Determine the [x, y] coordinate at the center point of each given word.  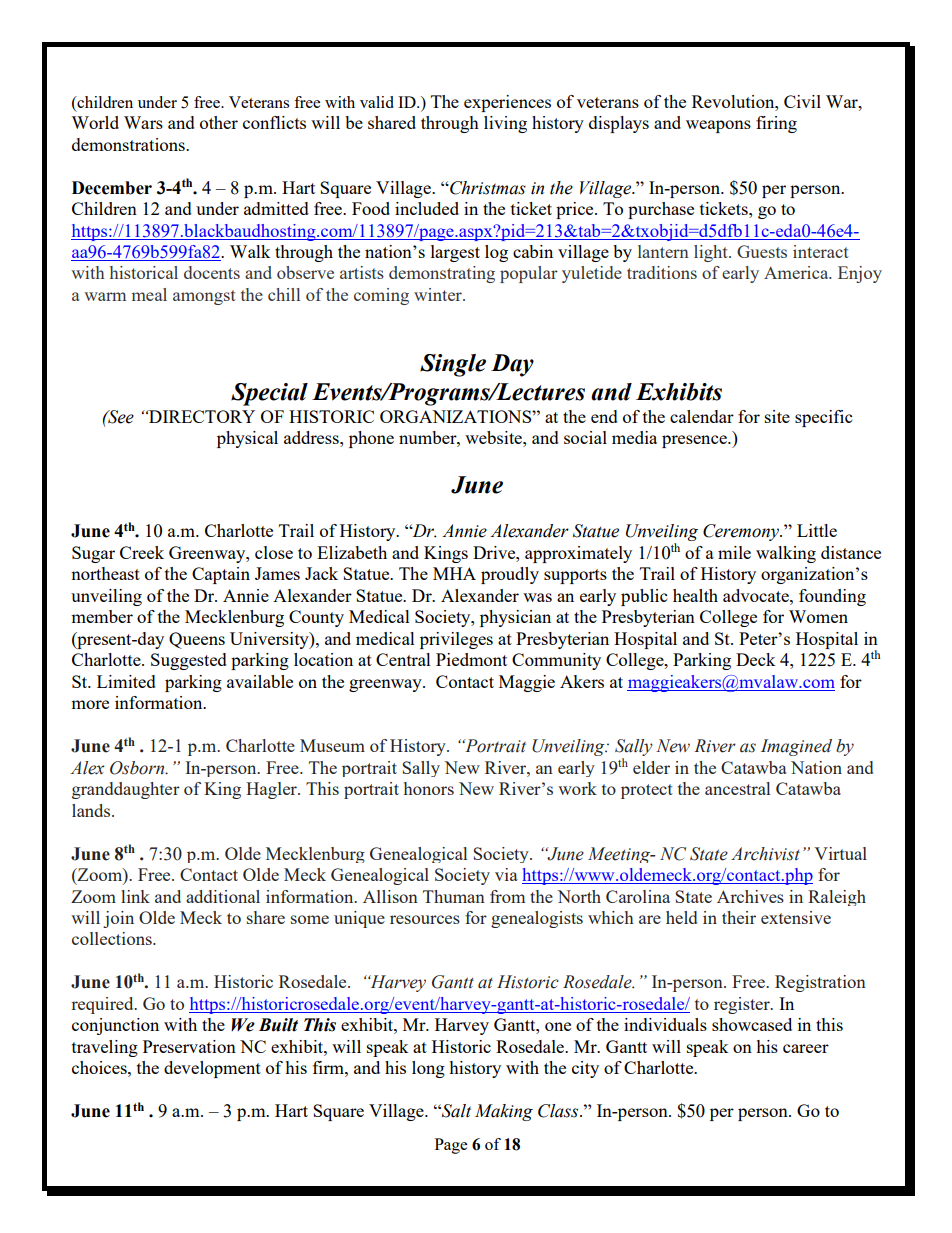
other [219, 122]
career [806, 1048]
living [505, 124]
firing [776, 124]
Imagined [796, 747]
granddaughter [126, 790]
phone [371, 439]
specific [823, 418]
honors [429, 788]
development [212, 1069]
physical [247, 439]
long [428, 1069]
